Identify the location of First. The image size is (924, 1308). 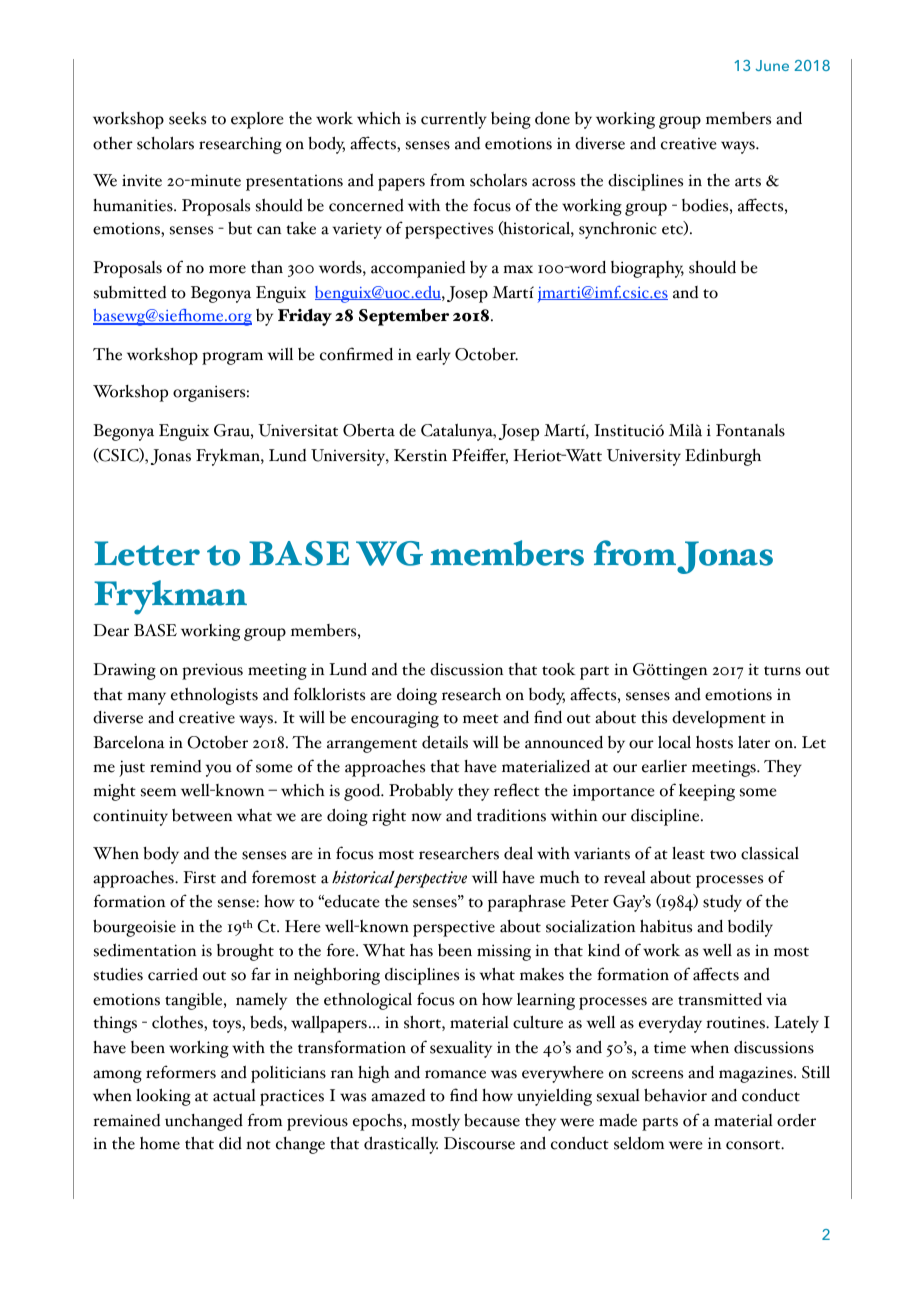
(199, 877).
